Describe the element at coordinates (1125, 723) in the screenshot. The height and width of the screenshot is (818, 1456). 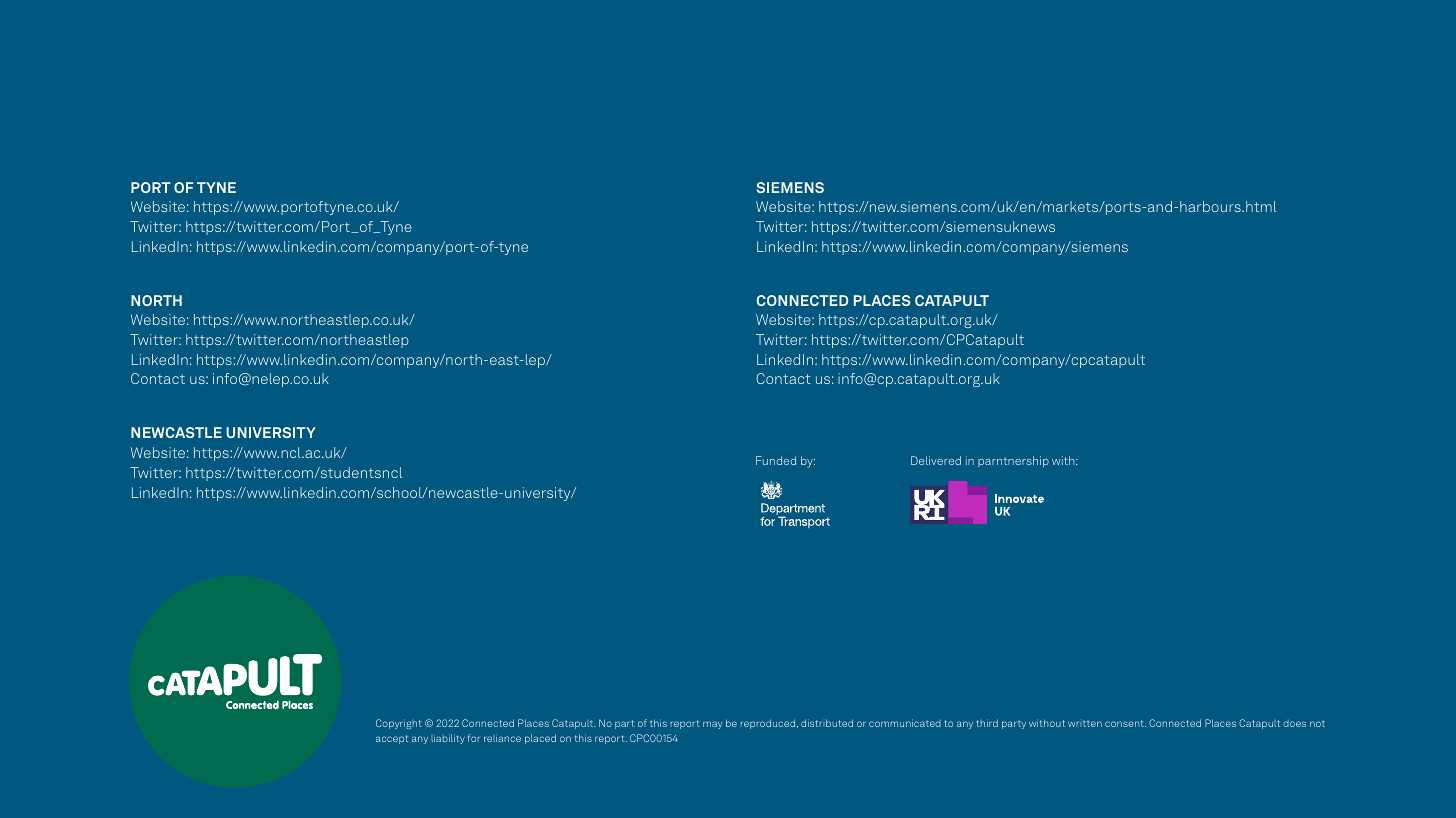
I see `consent` at that location.
